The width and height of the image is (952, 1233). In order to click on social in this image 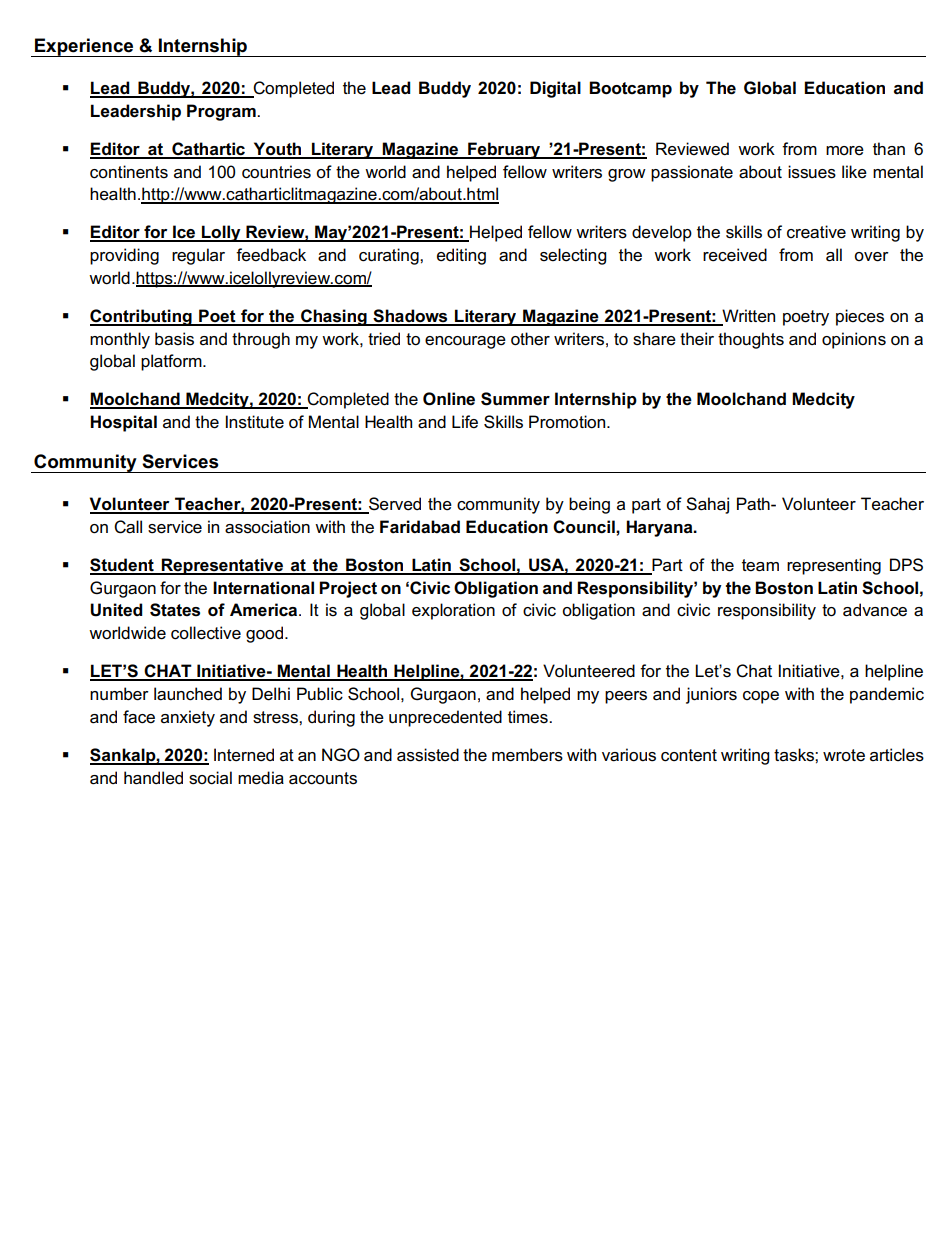, I will do `click(210, 778)`.
